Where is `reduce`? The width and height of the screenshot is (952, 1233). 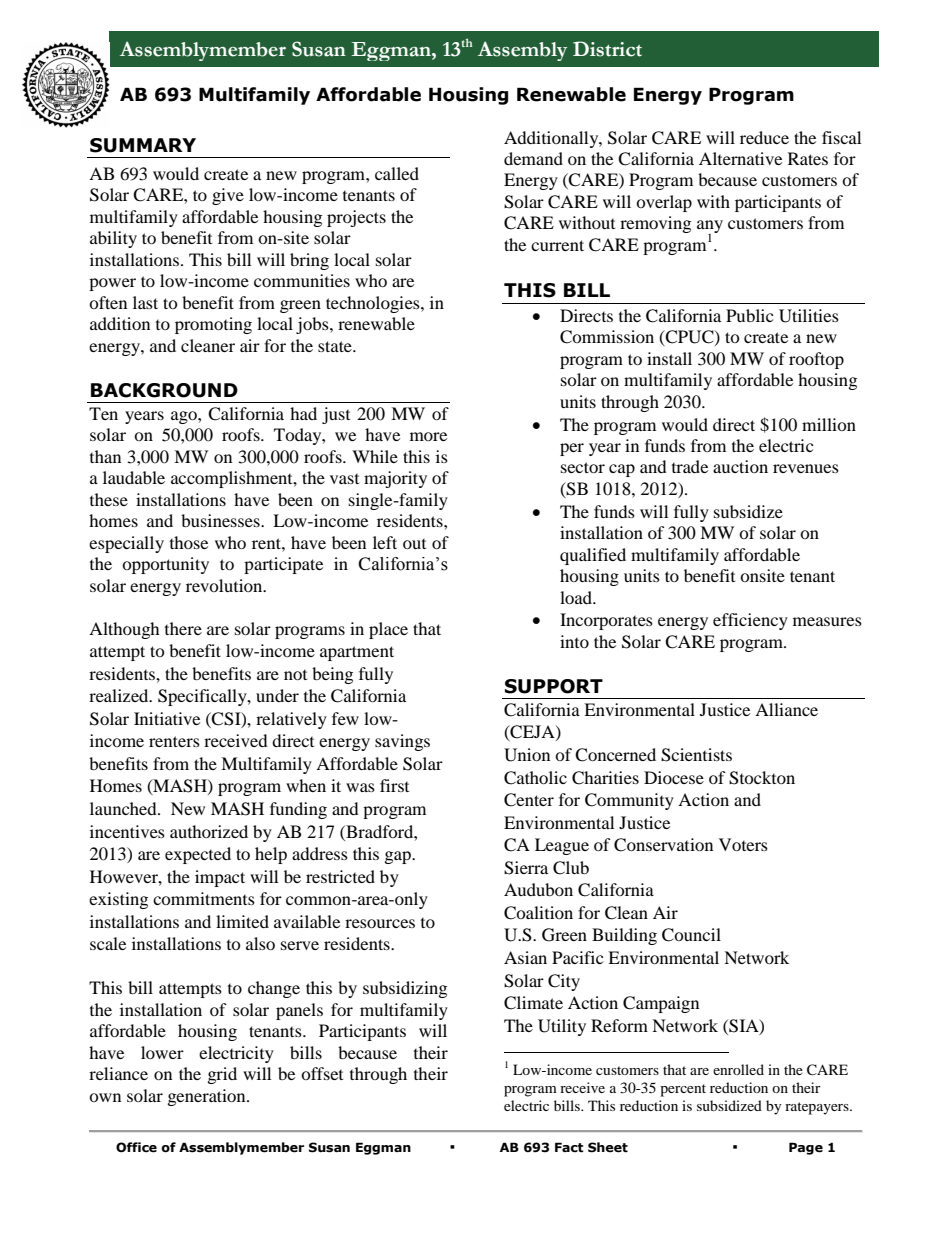
reduce is located at coordinates (764, 137).
